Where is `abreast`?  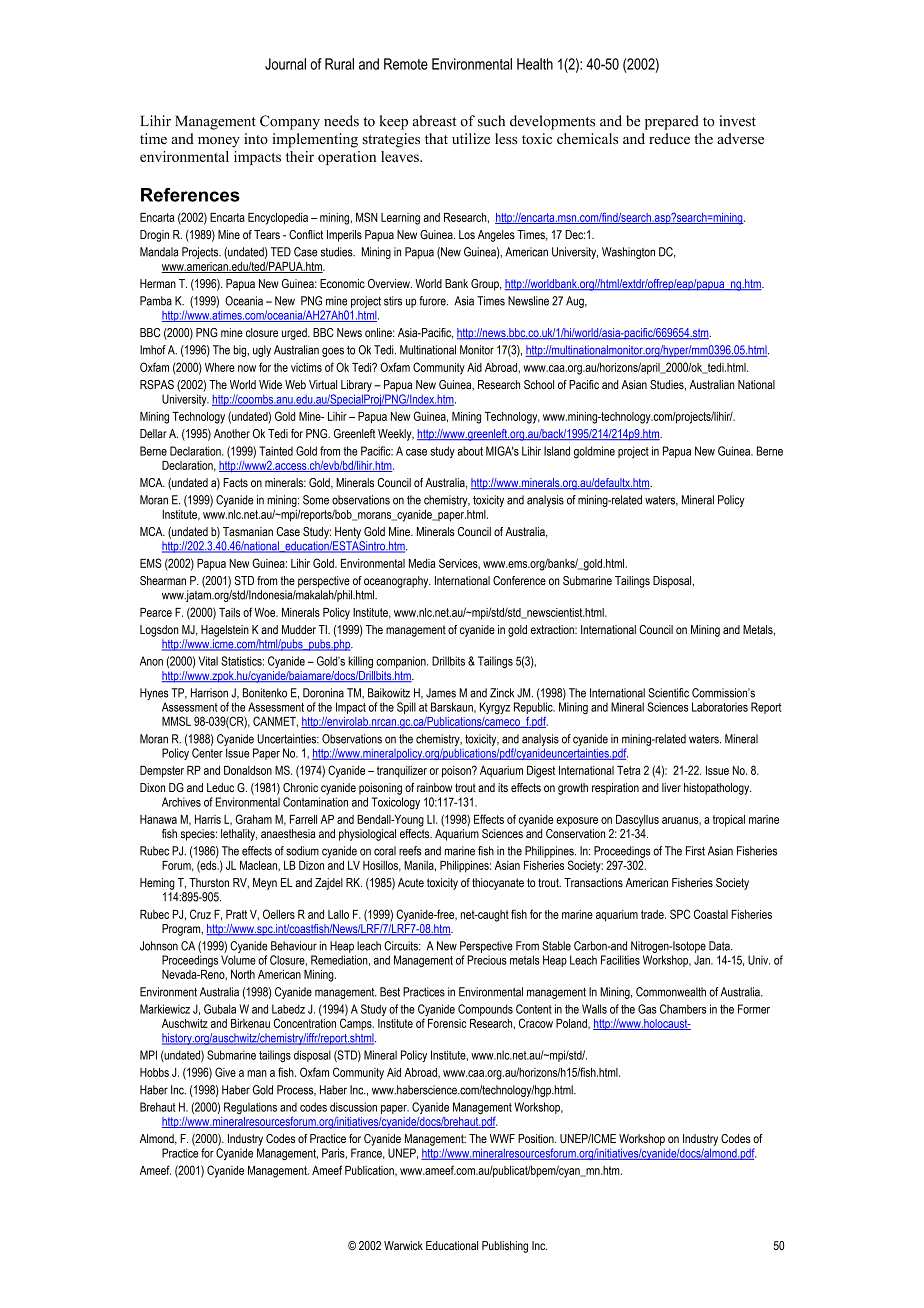 abreast is located at coordinates (434, 121).
